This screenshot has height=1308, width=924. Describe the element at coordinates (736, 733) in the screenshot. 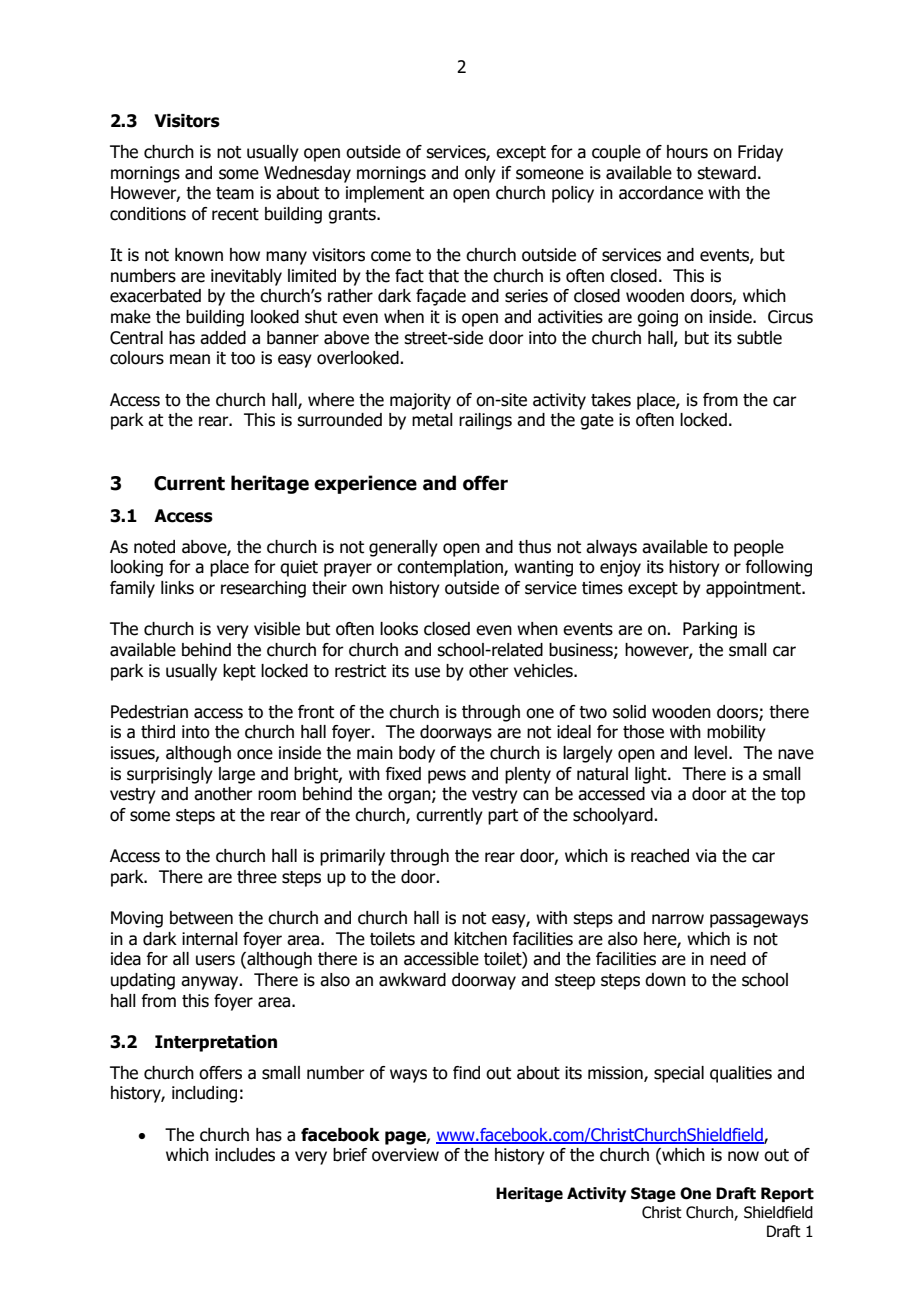

I see `mobility` at that location.
